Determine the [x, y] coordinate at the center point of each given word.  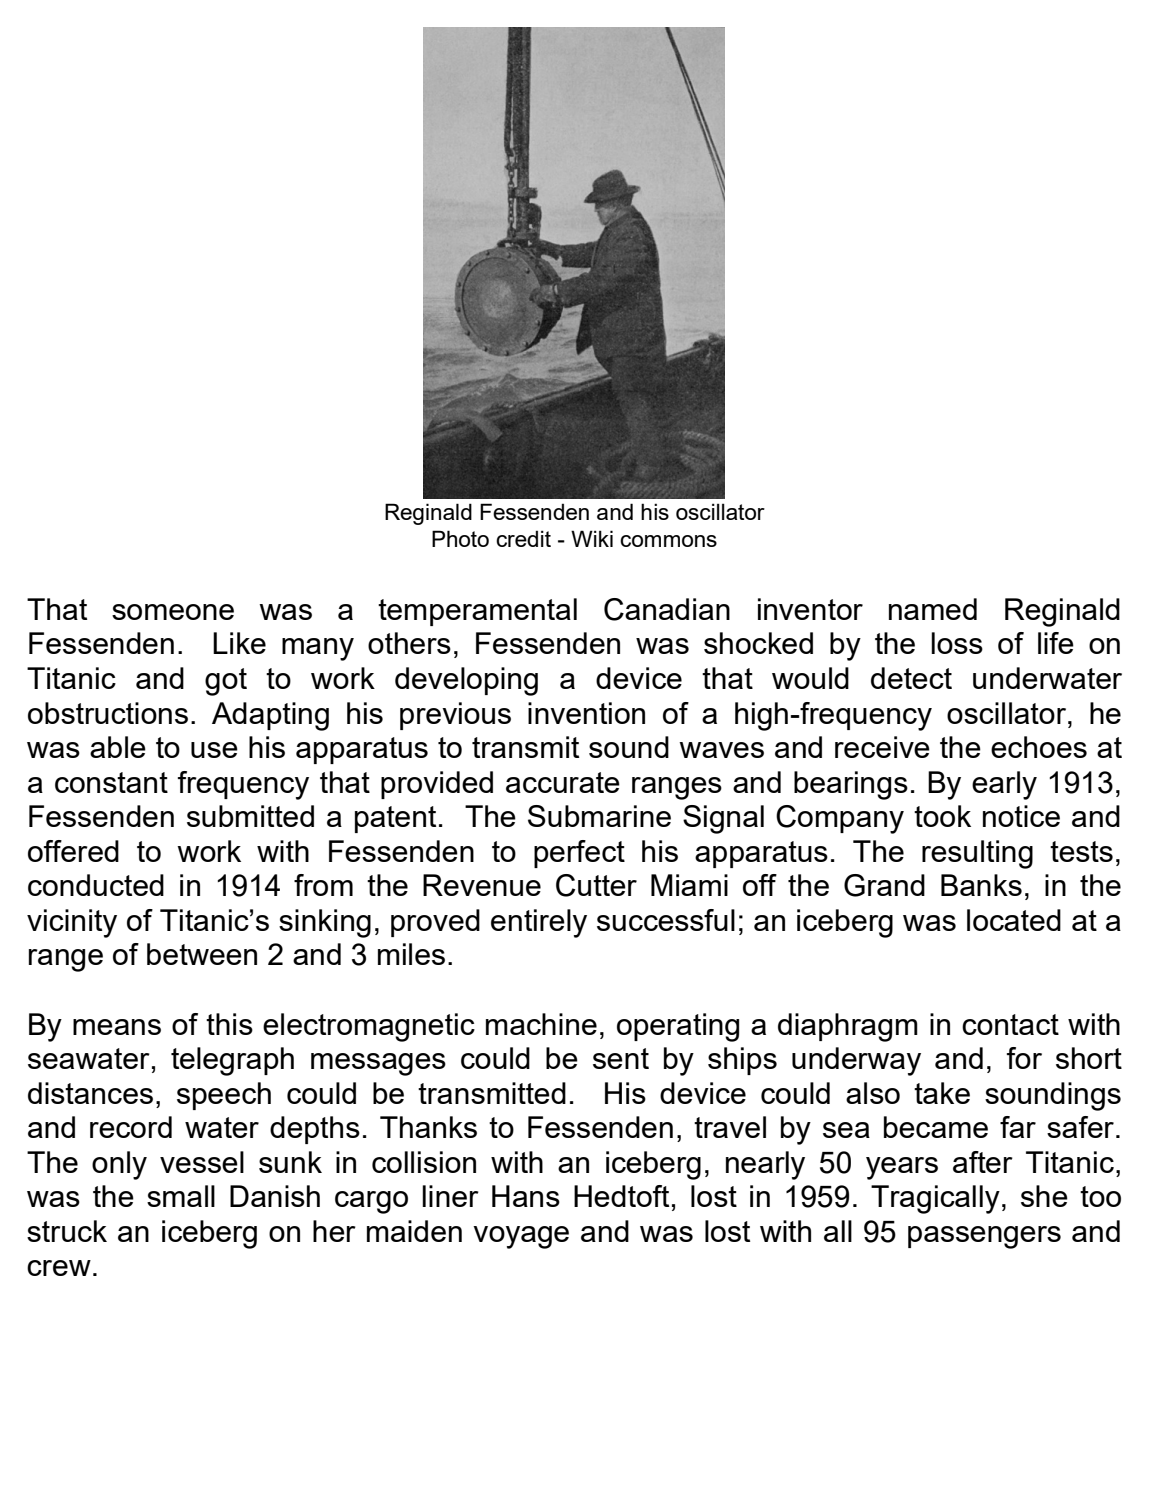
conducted [96, 885]
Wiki [592, 538]
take [942, 1093]
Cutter [596, 885]
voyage [521, 1237]
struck [67, 1231]
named [933, 609]
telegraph [232, 1061]
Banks [981, 885]
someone [173, 612]
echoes [1039, 747]
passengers [984, 1237]
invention [586, 713]
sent [621, 1058]
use [214, 750]
